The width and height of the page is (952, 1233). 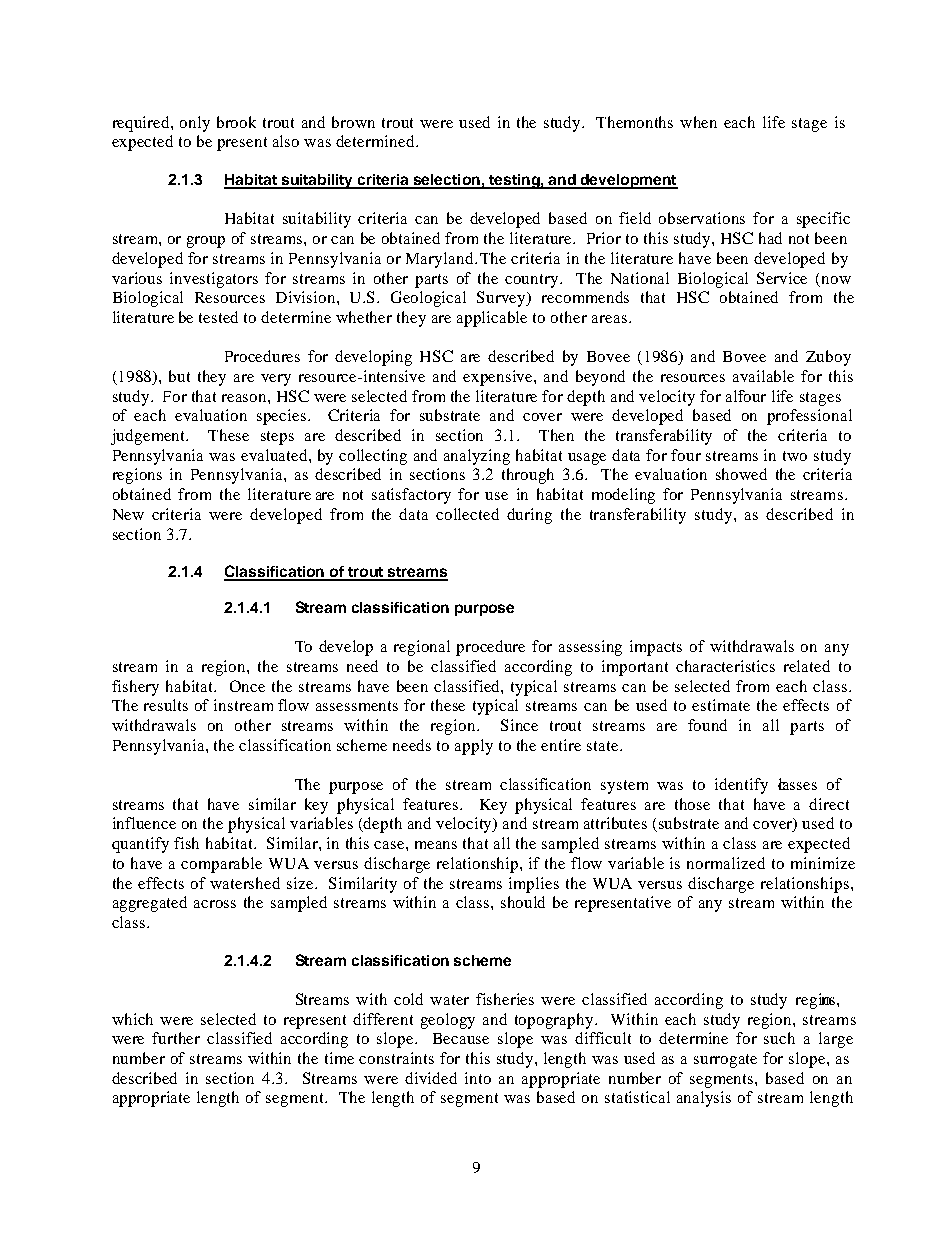 I want to click on when, so click(x=698, y=122).
